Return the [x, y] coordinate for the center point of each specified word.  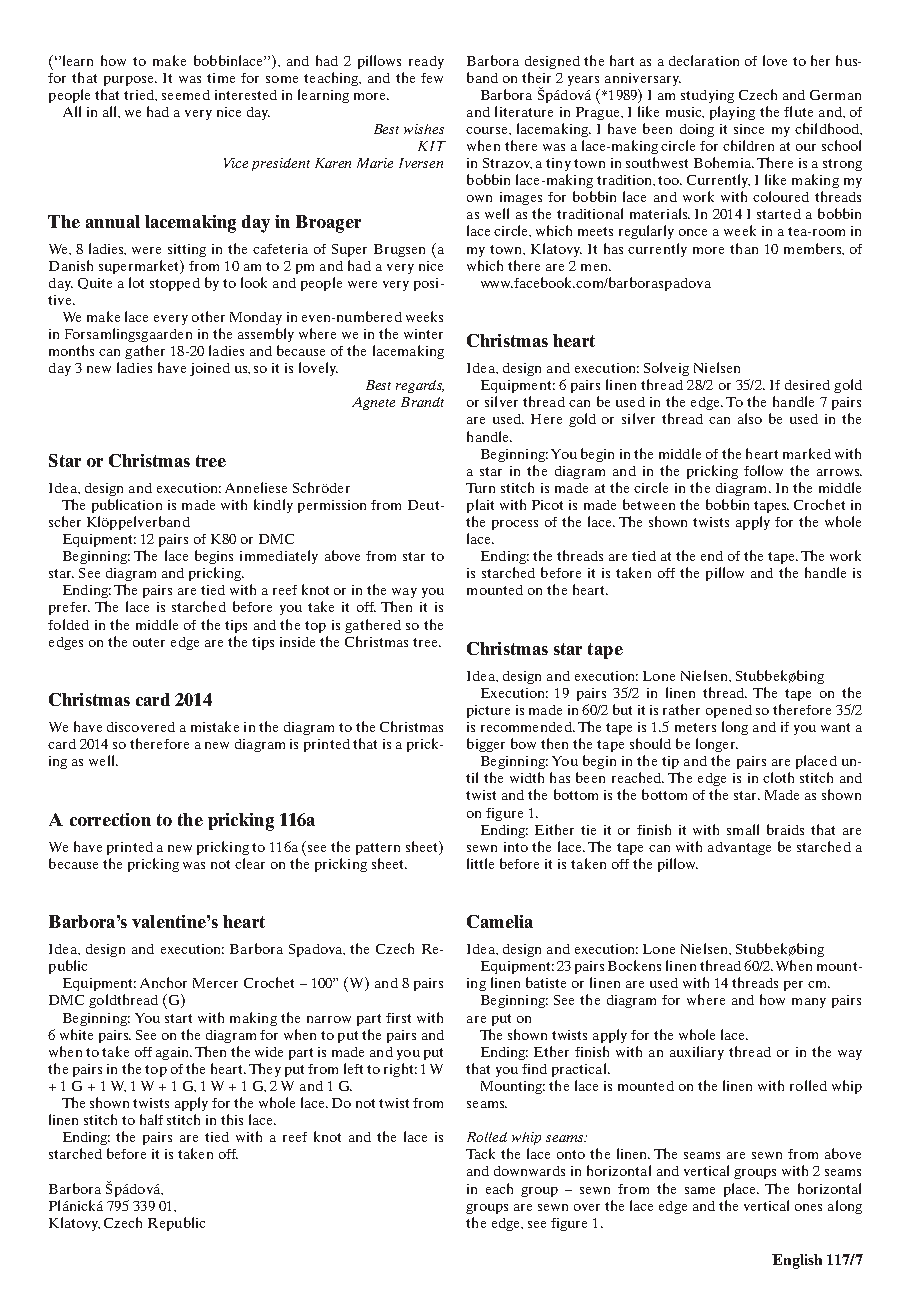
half [151, 1119]
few [432, 78]
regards [420, 386]
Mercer [215, 983]
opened [729, 711]
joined [210, 369]
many [809, 1003]
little [480, 863]
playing [732, 113]
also [750, 418]
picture [488, 711]
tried [140, 95]
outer [149, 642]
